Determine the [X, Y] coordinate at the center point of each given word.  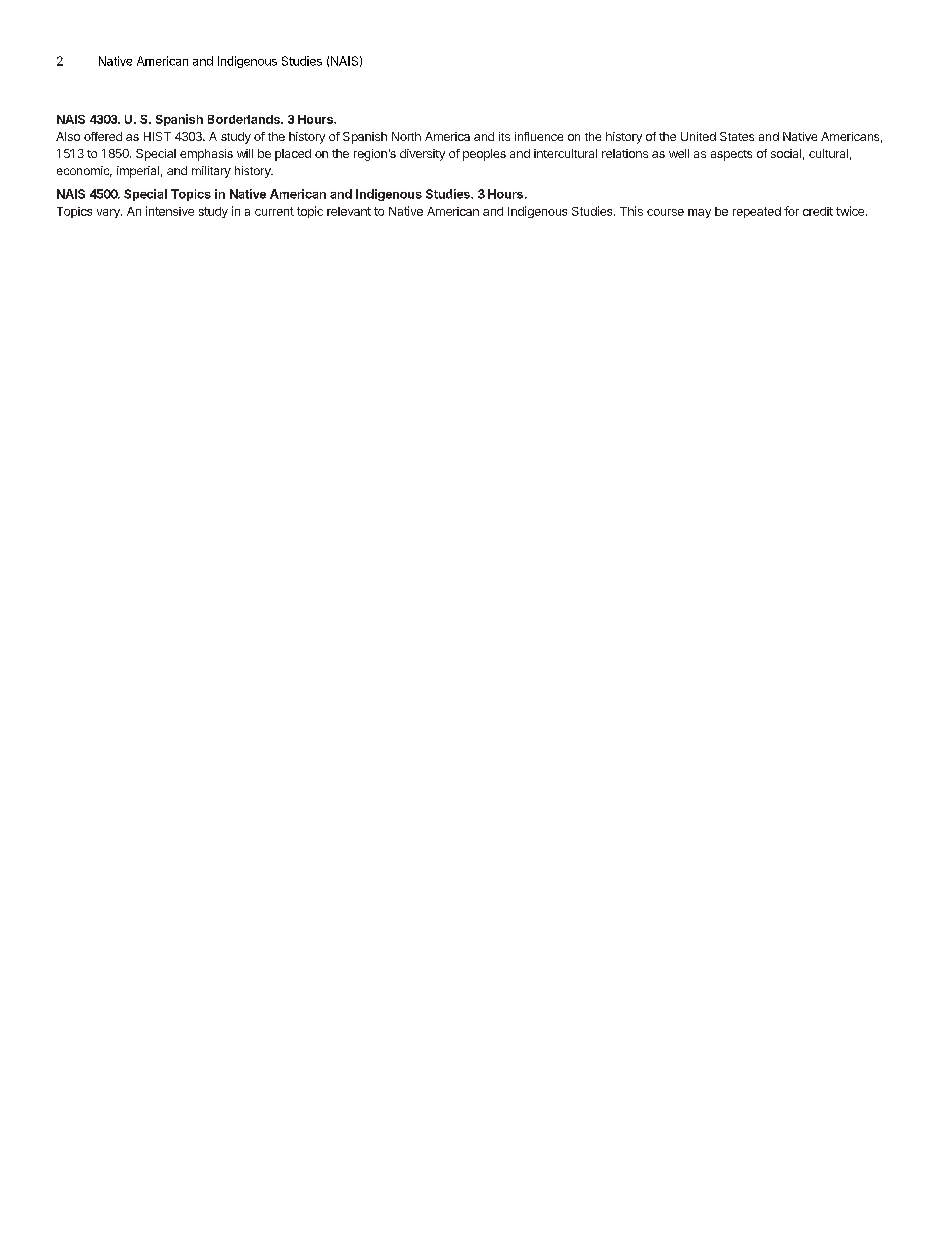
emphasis [206, 155]
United [698, 136]
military [211, 172]
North [406, 136]
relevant [349, 211]
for [791, 211]
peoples [484, 155]
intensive [170, 211]
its [504, 136]
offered [103, 136]
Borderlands [245, 119]
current [274, 211]
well [679, 153]
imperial [138, 172]
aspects [731, 155]
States [737, 136]
